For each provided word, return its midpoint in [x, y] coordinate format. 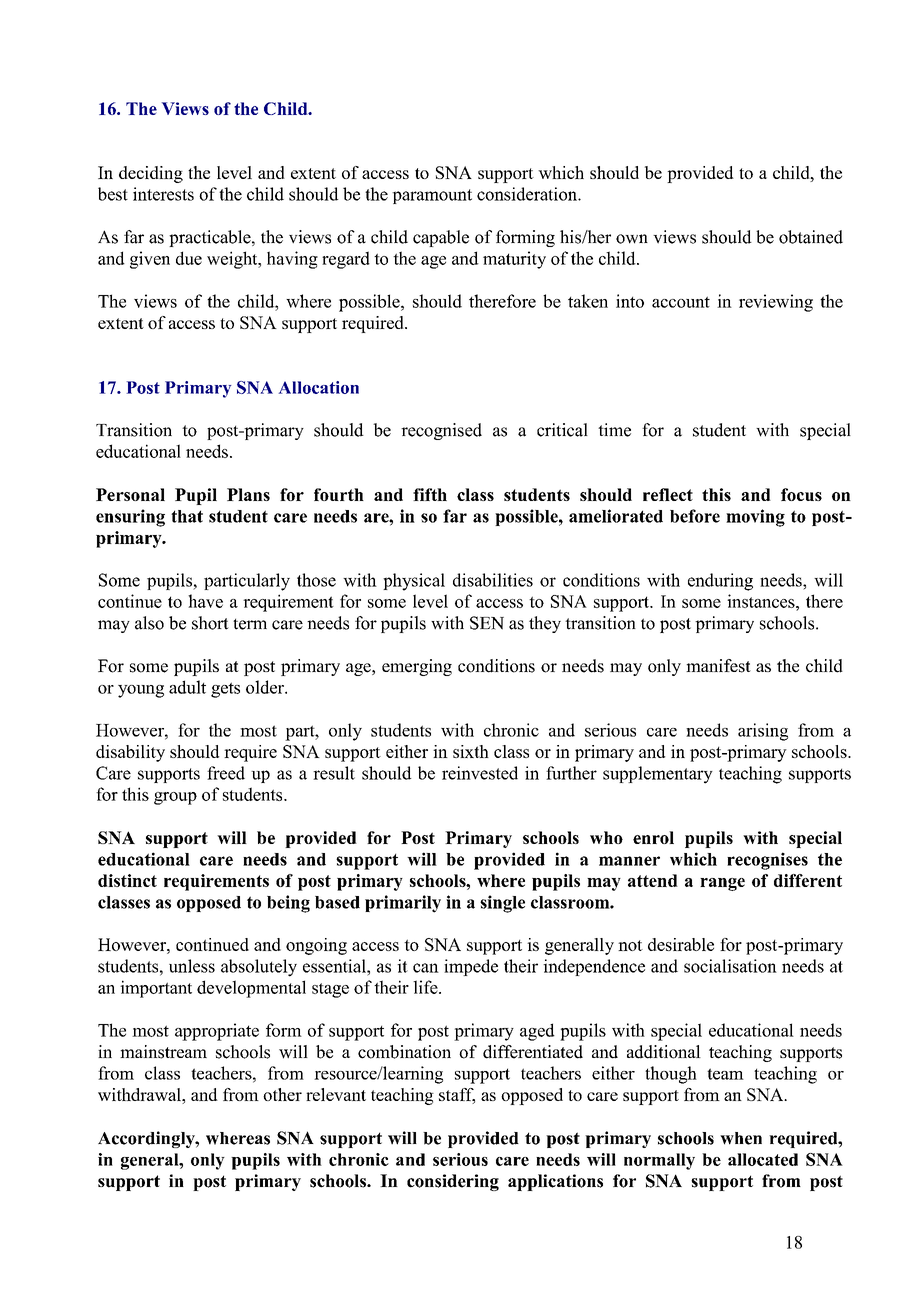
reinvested [480, 773]
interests [163, 194]
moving [755, 518]
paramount [432, 196]
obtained [811, 237]
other [282, 1094]
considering [453, 1182]
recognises [767, 861]
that [187, 516]
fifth [430, 494]
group [175, 798]
